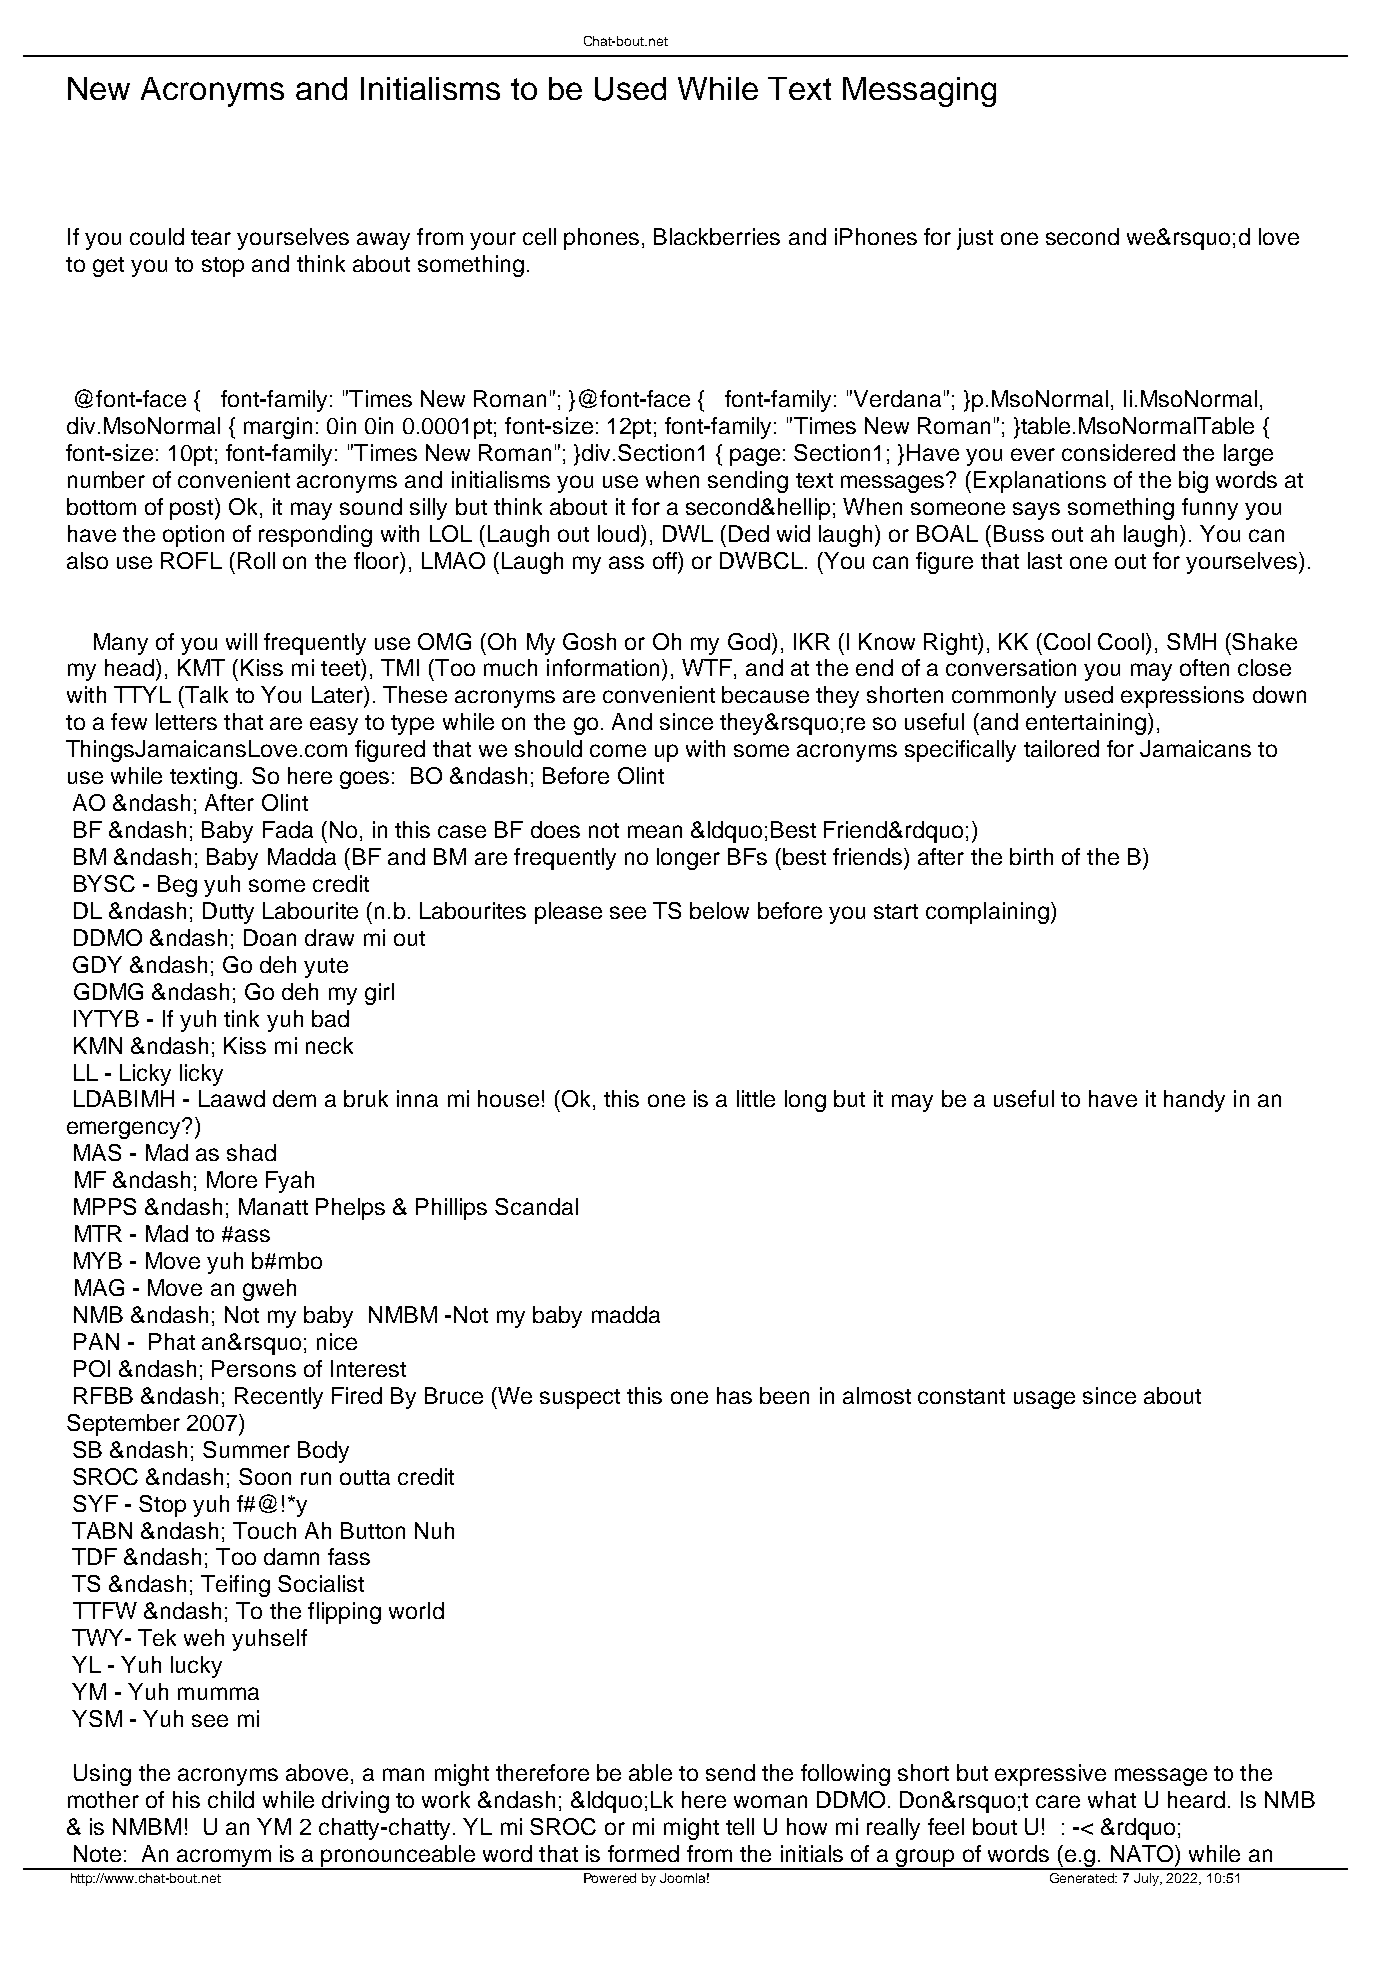 This screenshot has width=1388, height=1962. Describe the element at coordinates (536, 1206) in the screenshot. I see `Scandal` at that location.
